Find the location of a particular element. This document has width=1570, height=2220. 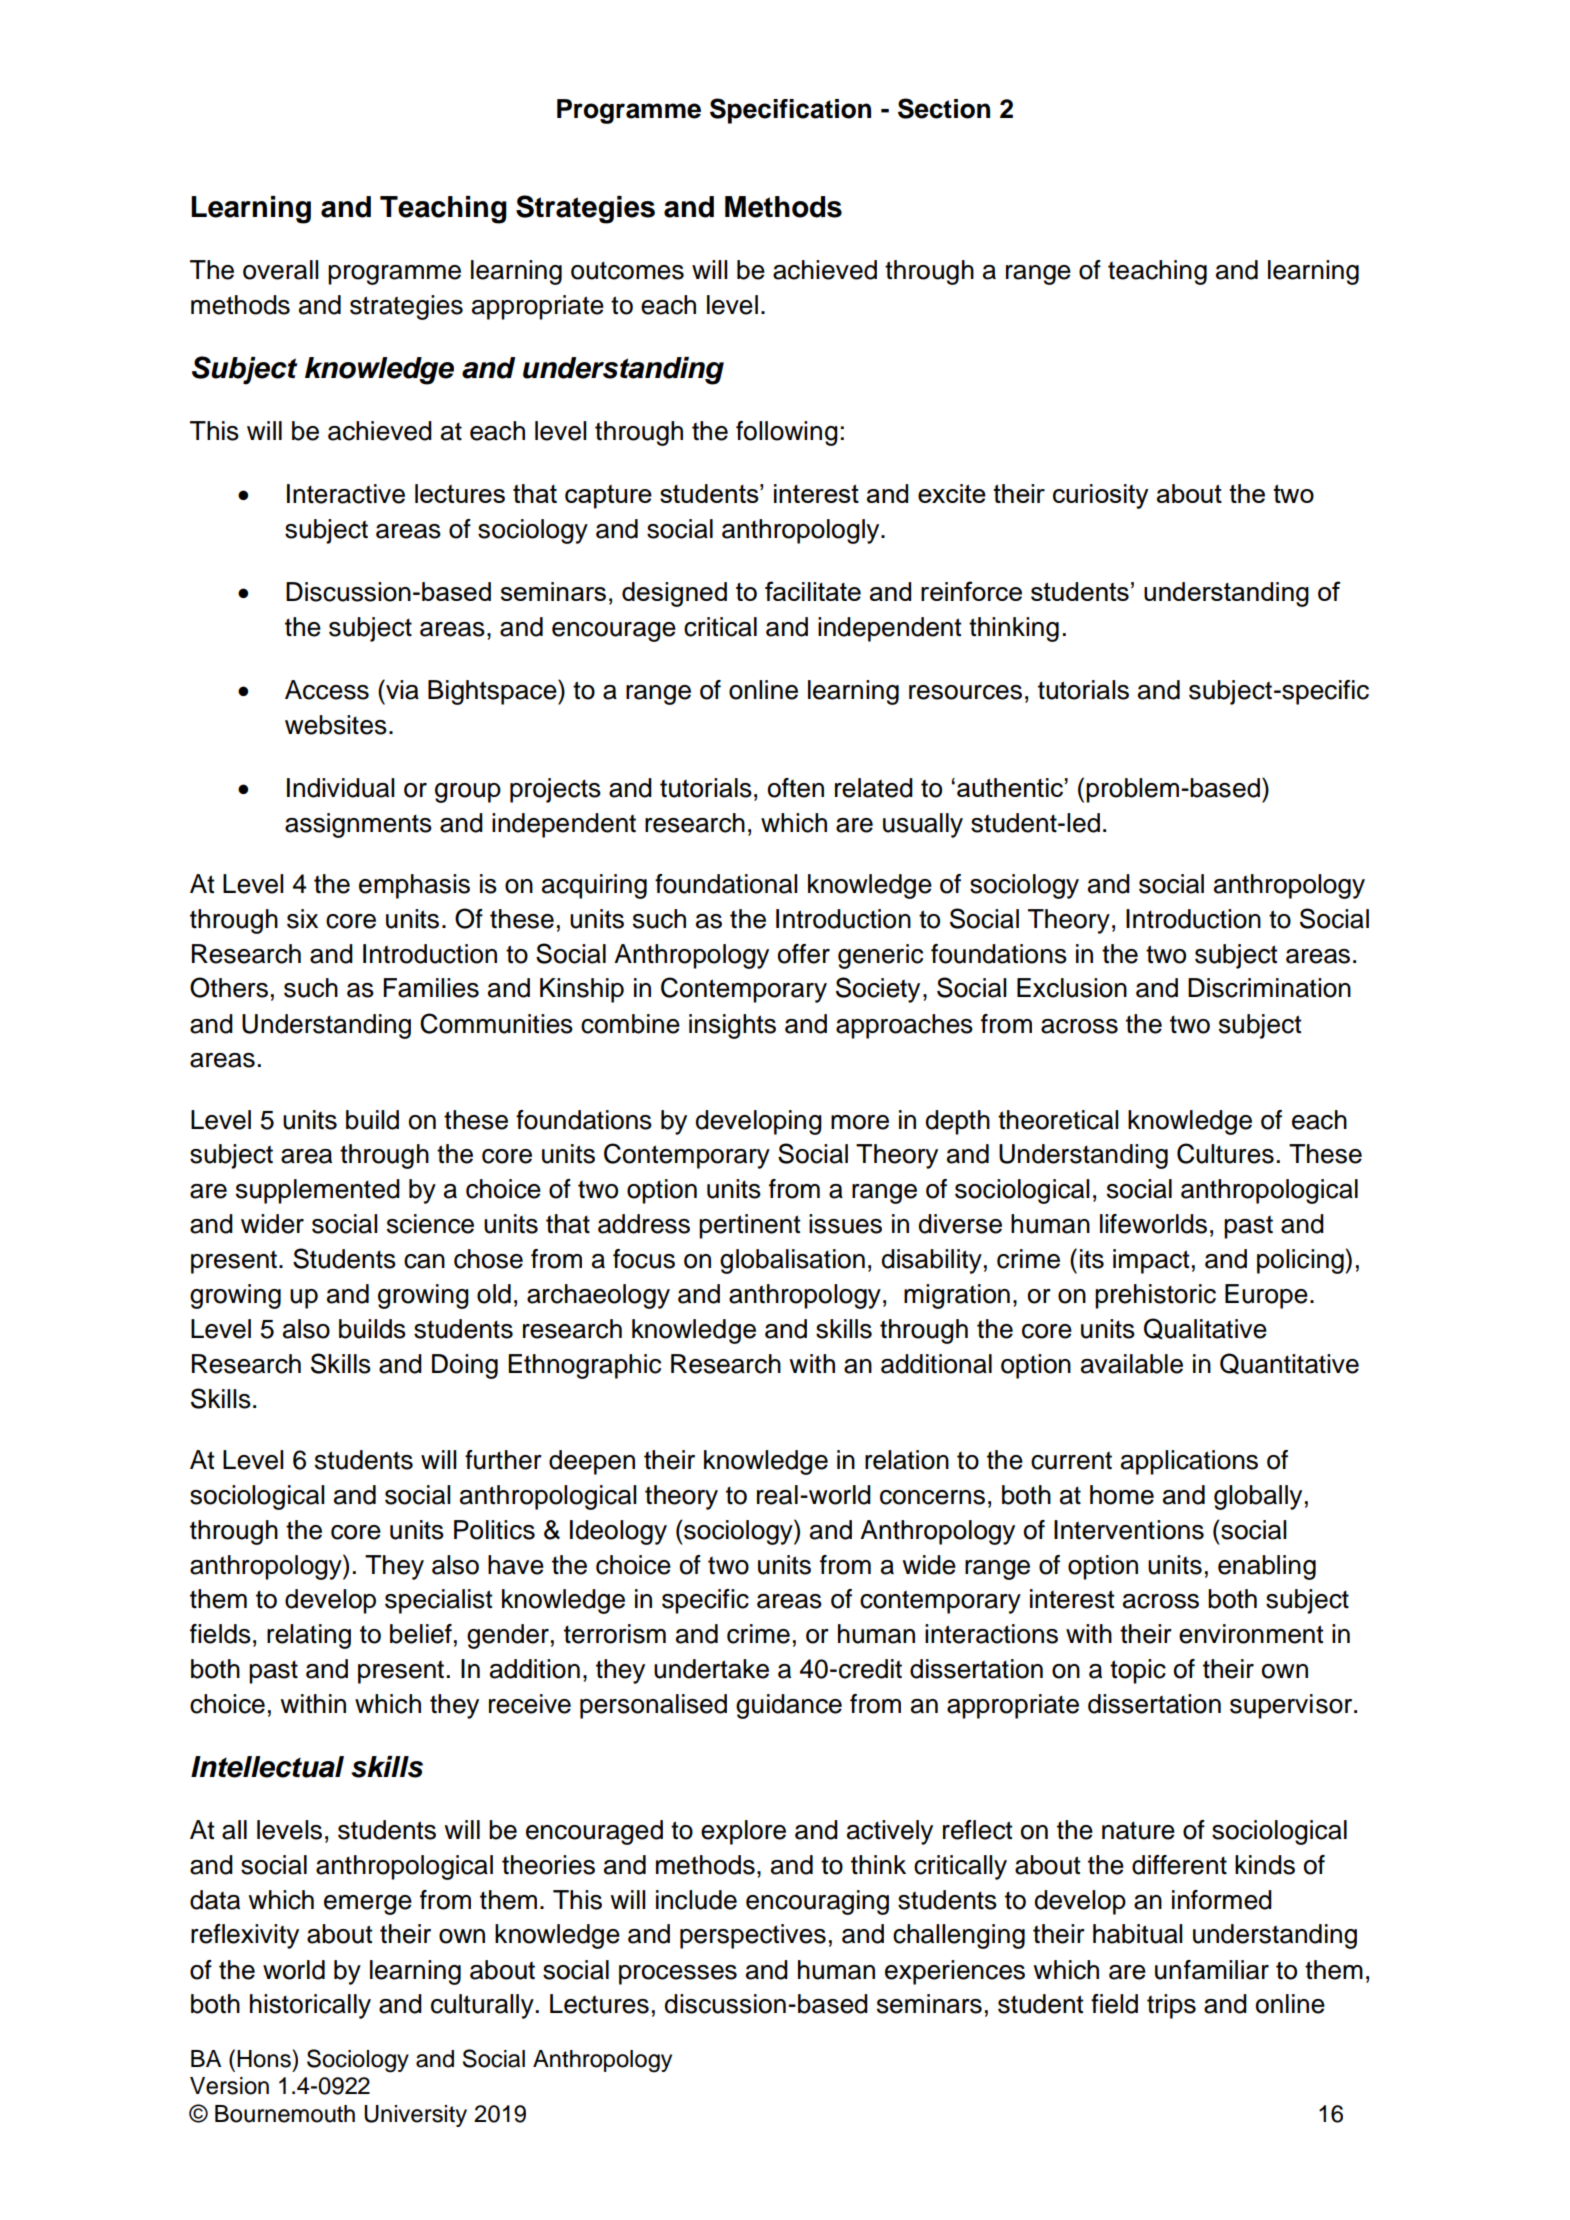

applications is located at coordinates (1189, 1462).
